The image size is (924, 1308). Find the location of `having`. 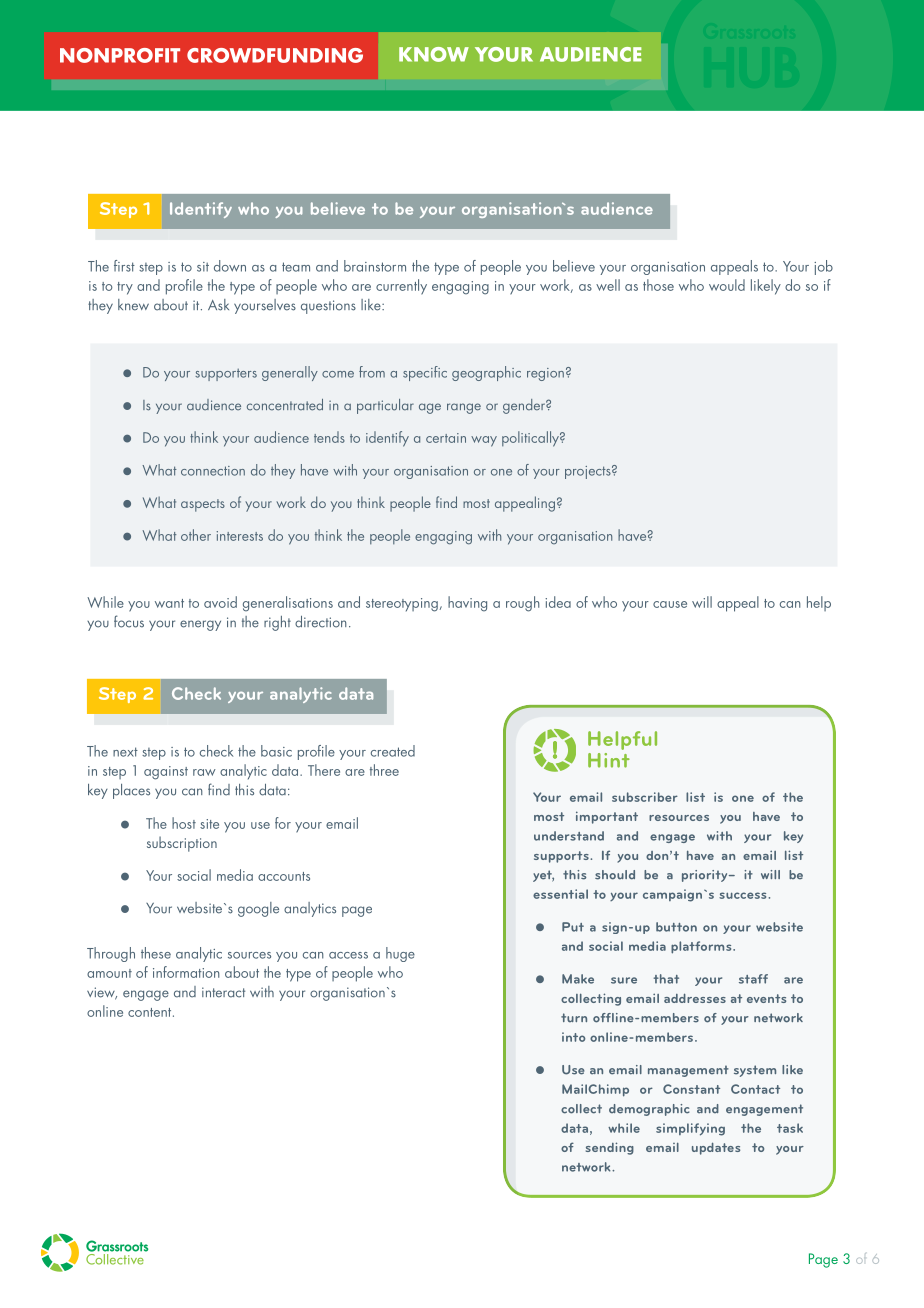

having is located at coordinates (467, 604).
